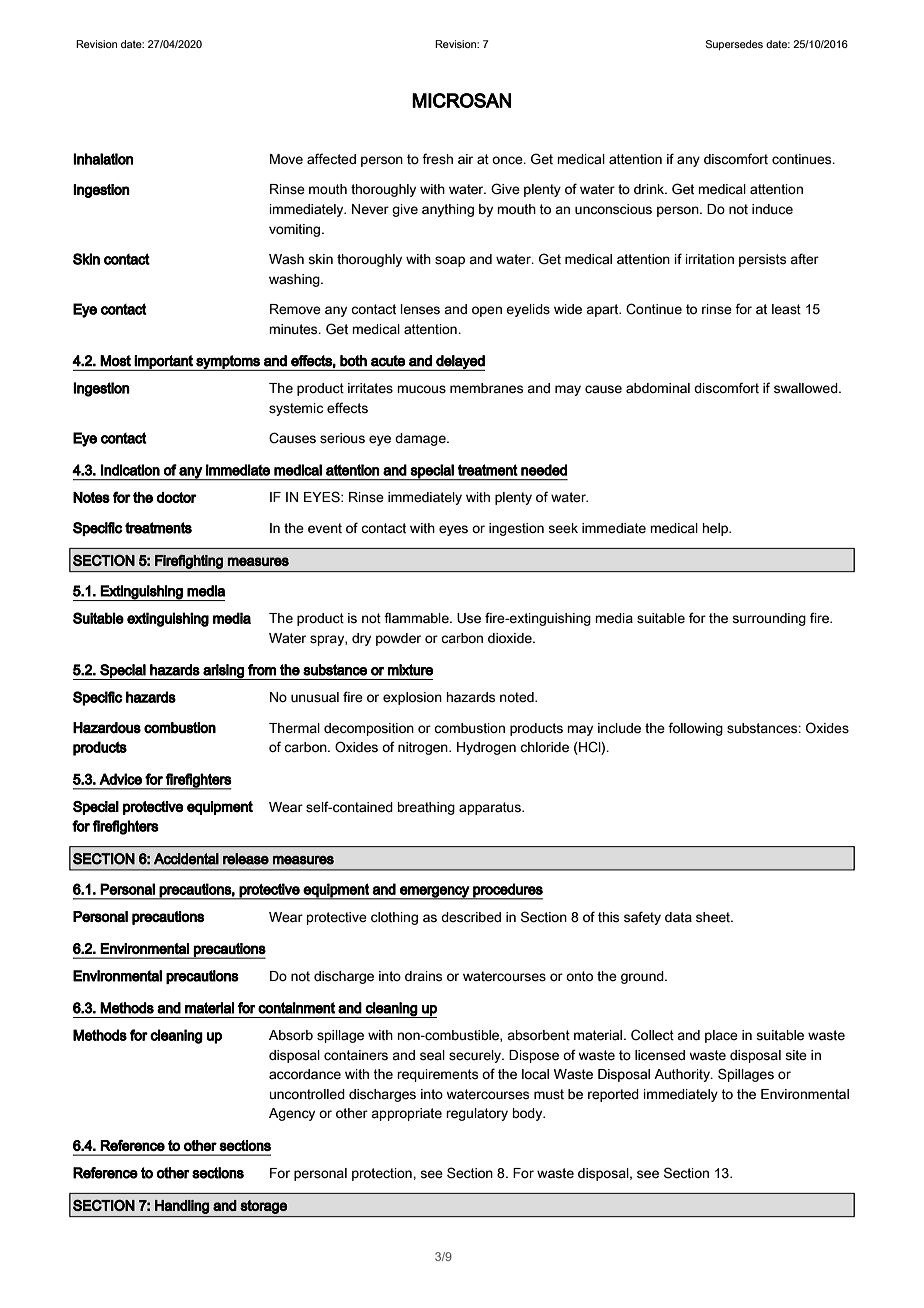 The width and height of the screenshot is (924, 1308). Describe the element at coordinates (182, 1207) in the screenshot. I see `Handling` at that location.
